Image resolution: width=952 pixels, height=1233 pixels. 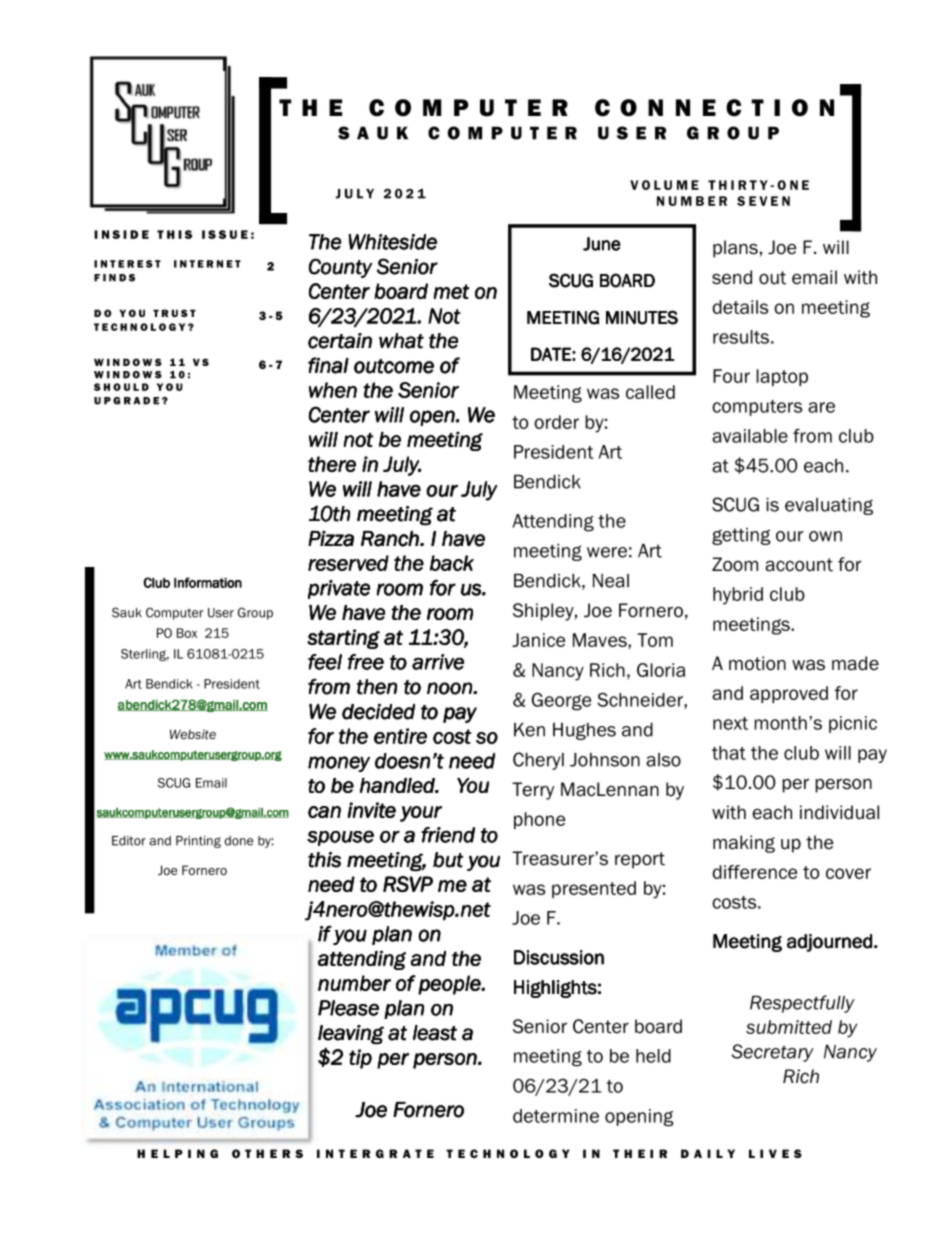 I want to click on motion, so click(x=757, y=663).
